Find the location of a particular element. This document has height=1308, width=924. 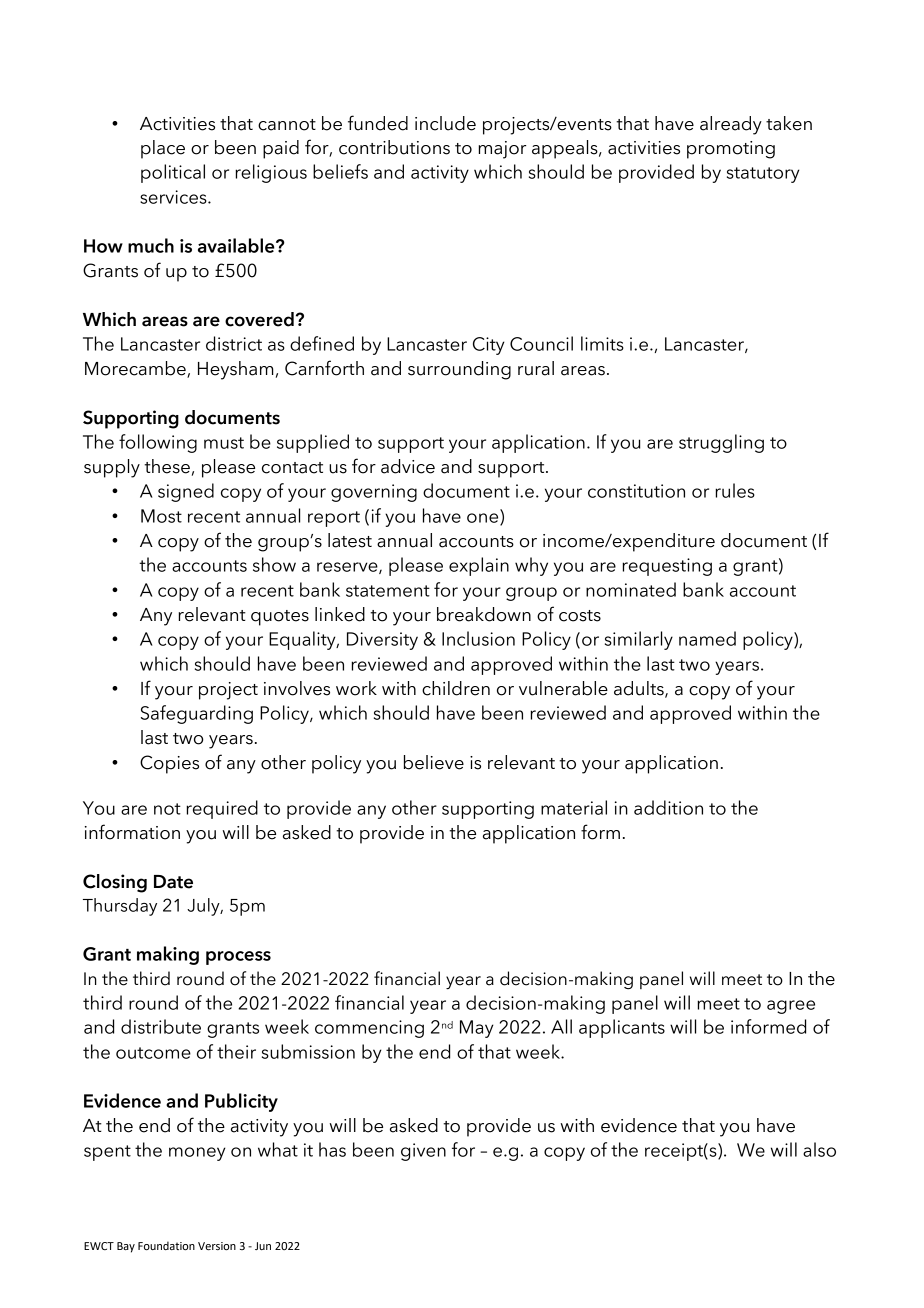

addition is located at coordinates (668, 807).
